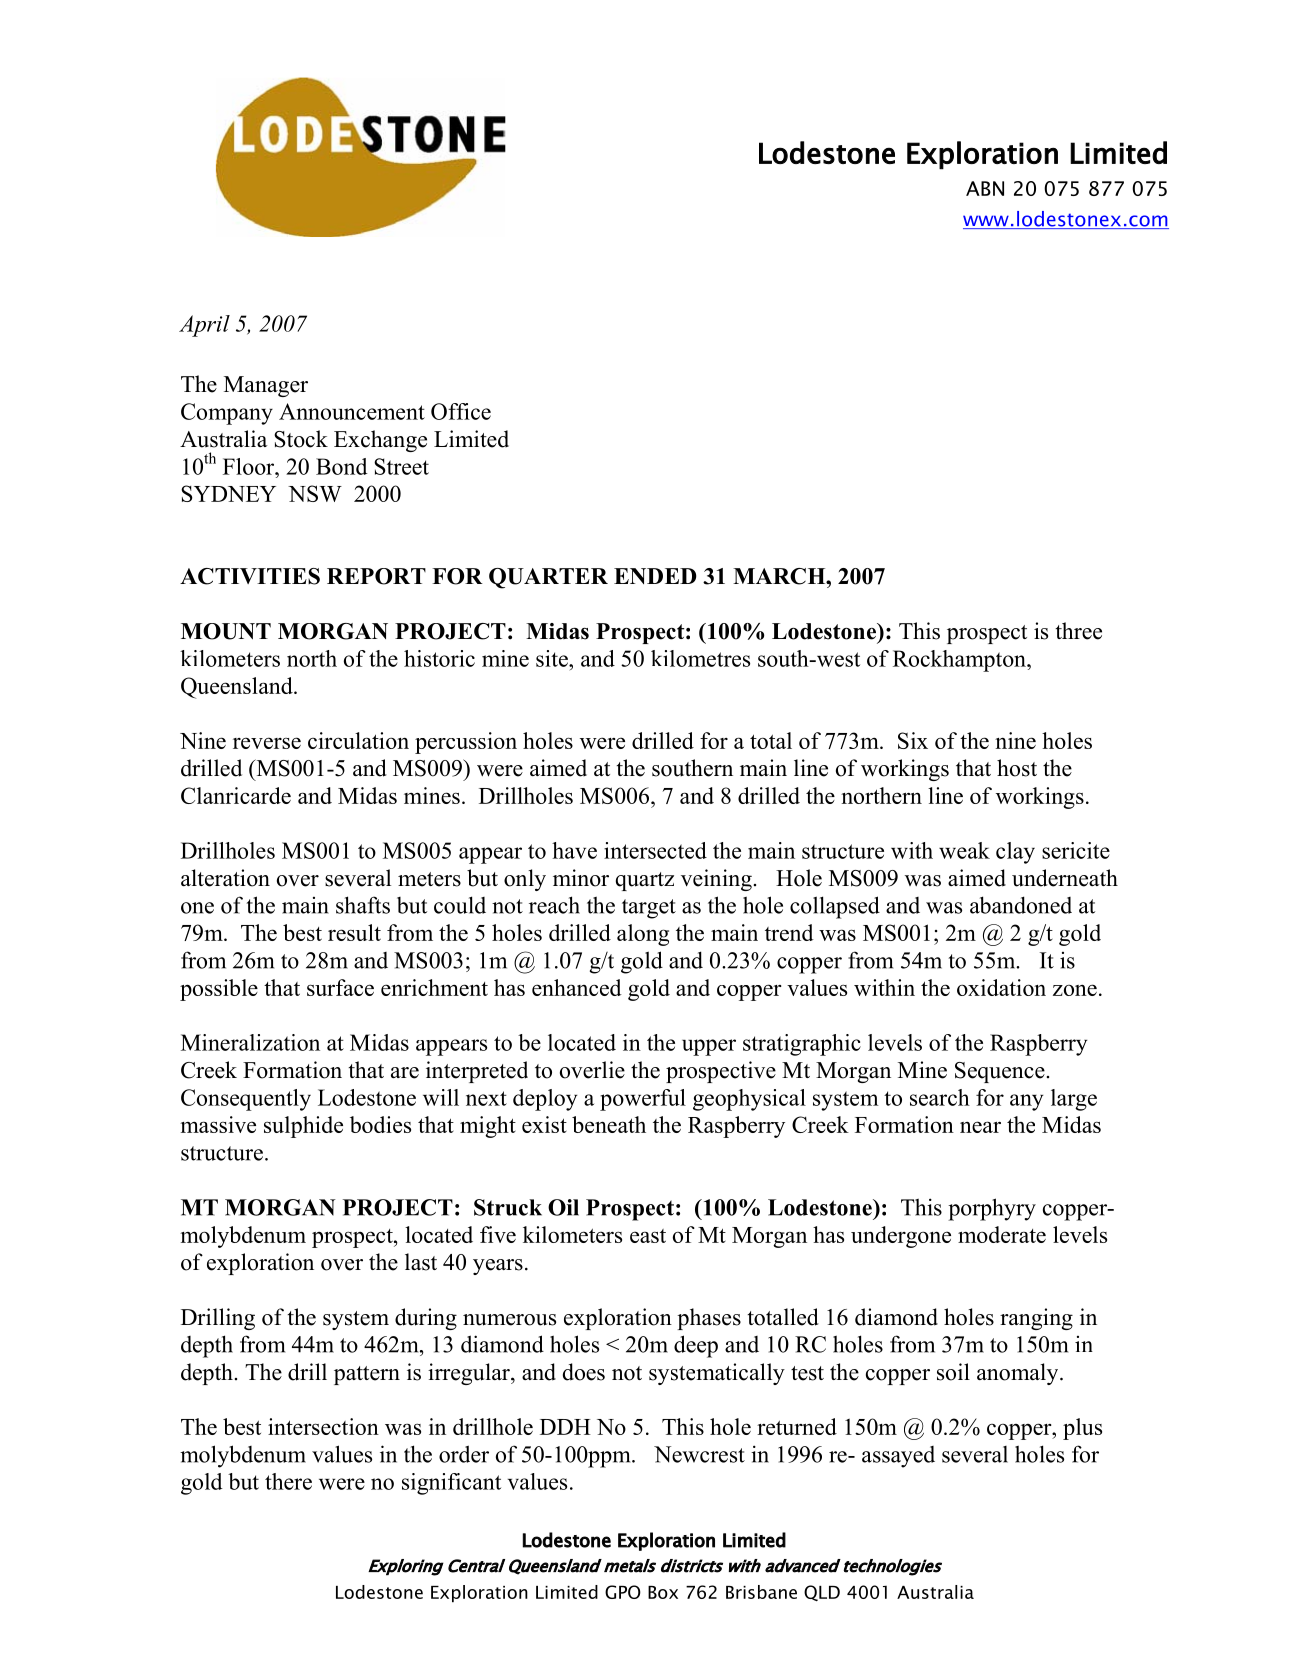 This image has height=1674, width=1293. What do you see at coordinates (303, 1127) in the image?
I see `sulphide` at bounding box center [303, 1127].
